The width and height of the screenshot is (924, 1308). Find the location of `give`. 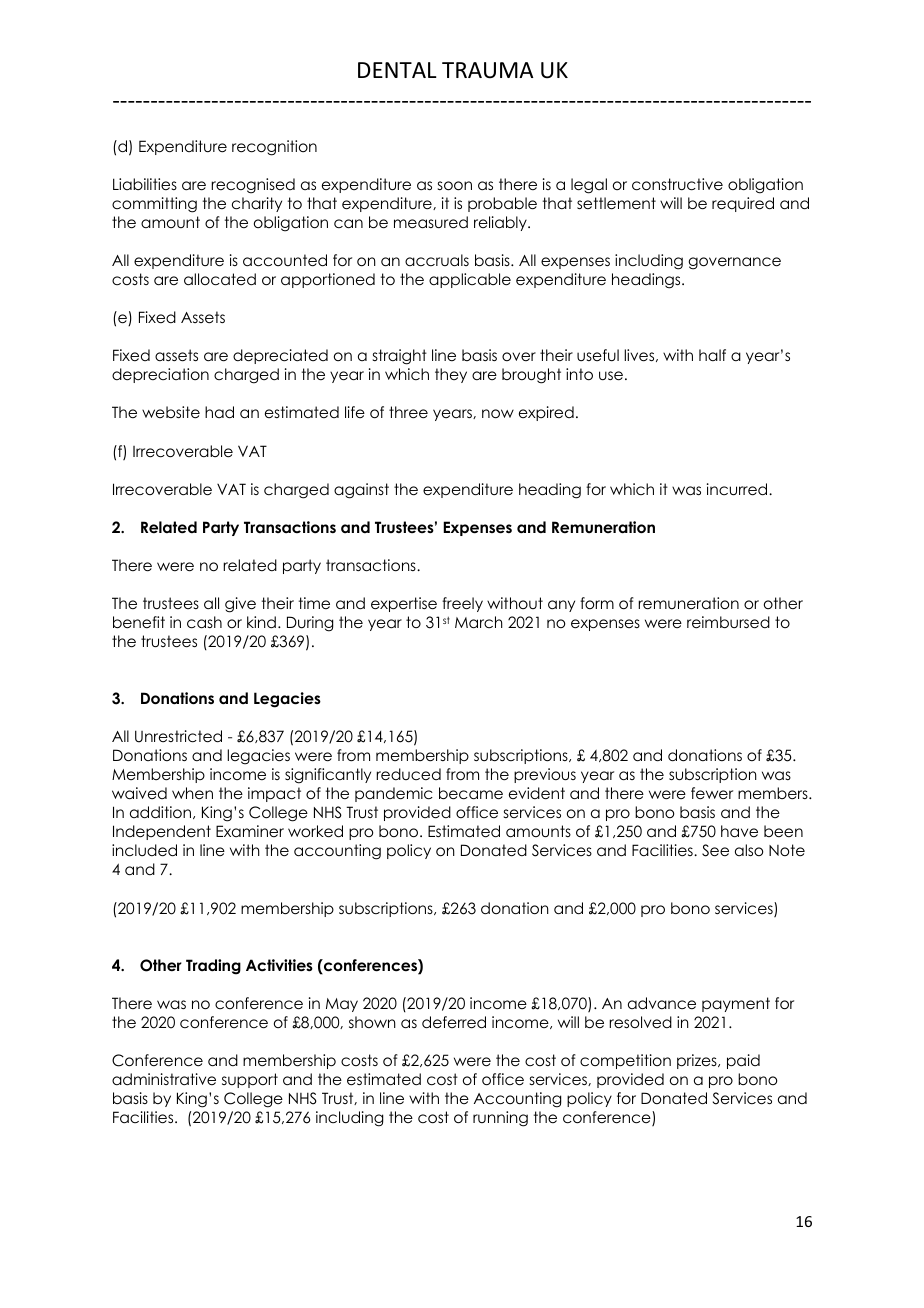

give is located at coordinates (240, 605).
